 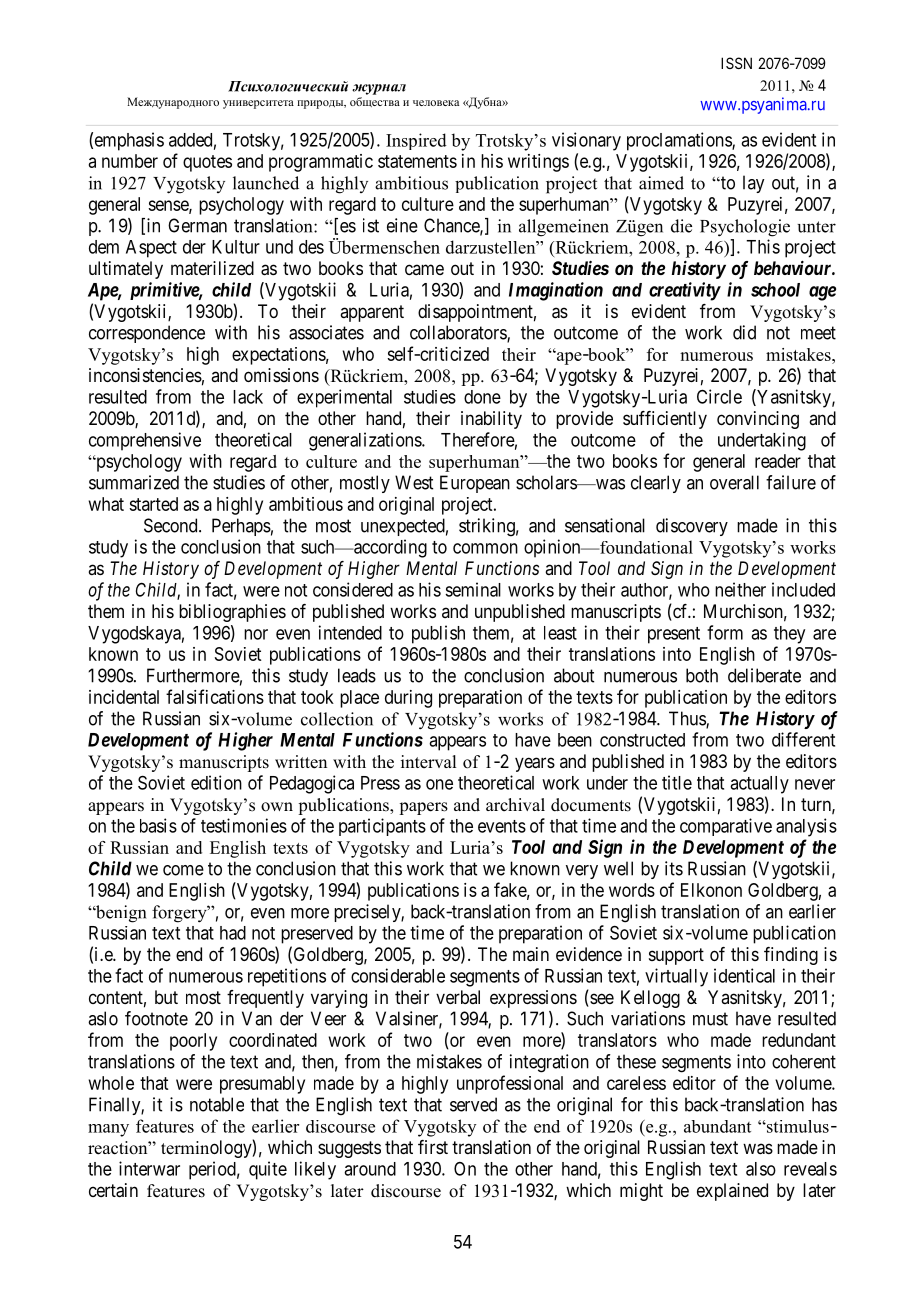 What do you see at coordinates (736, 63) in the screenshot?
I see `ISSN` at bounding box center [736, 63].
